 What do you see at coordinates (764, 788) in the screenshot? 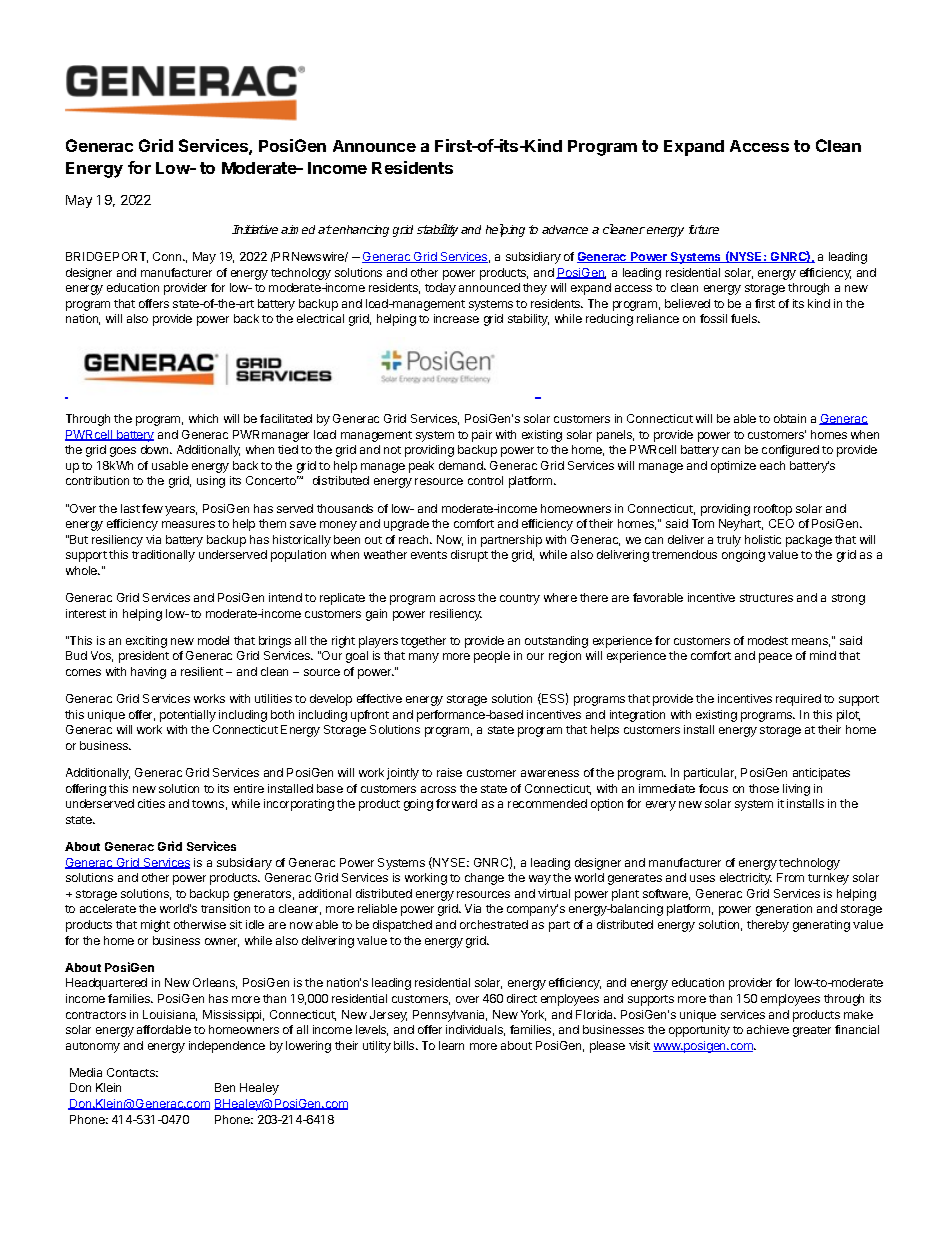
I see `those` at bounding box center [764, 788].
